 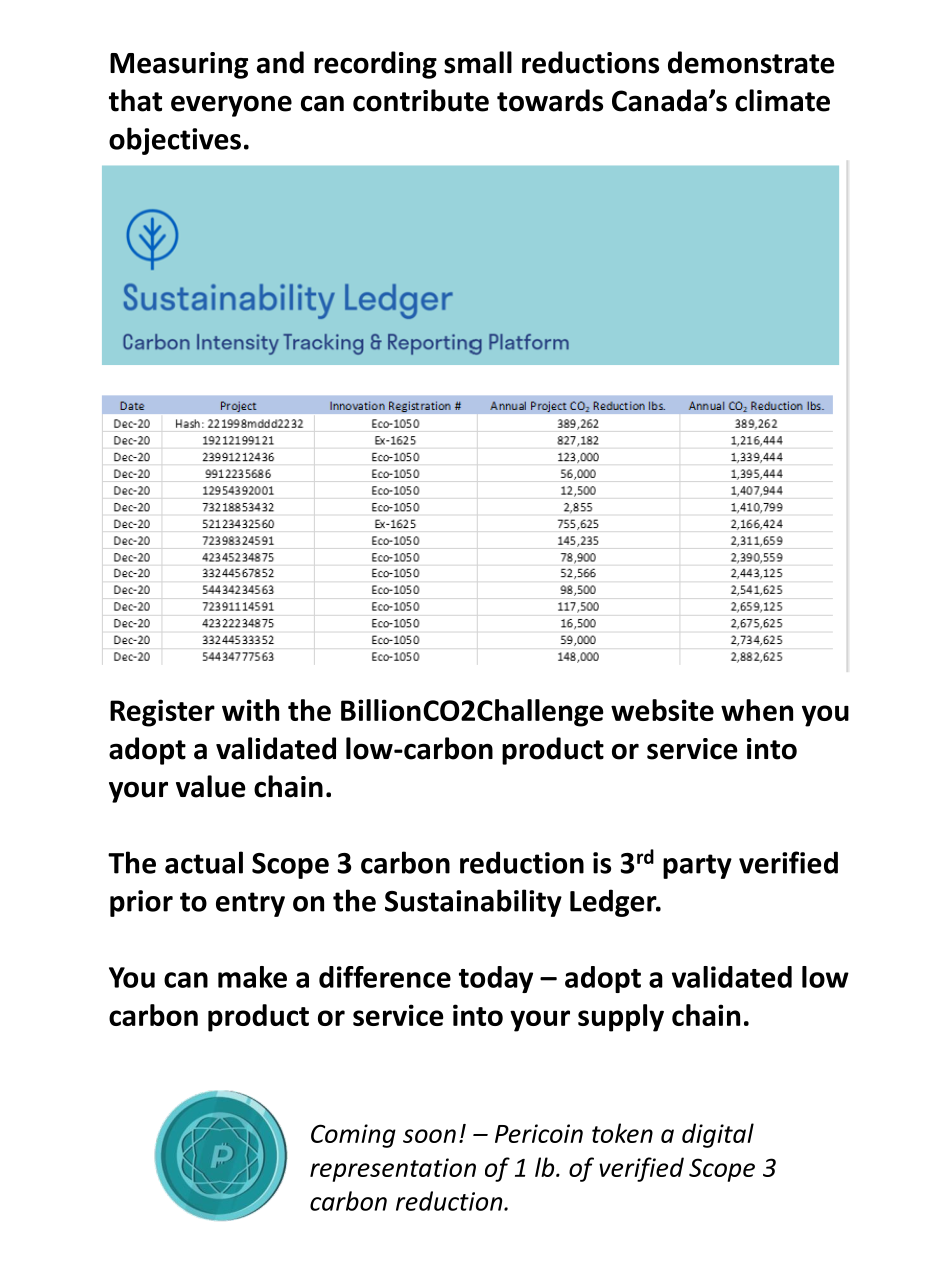 I want to click on party, so click(x=697, y=866).
